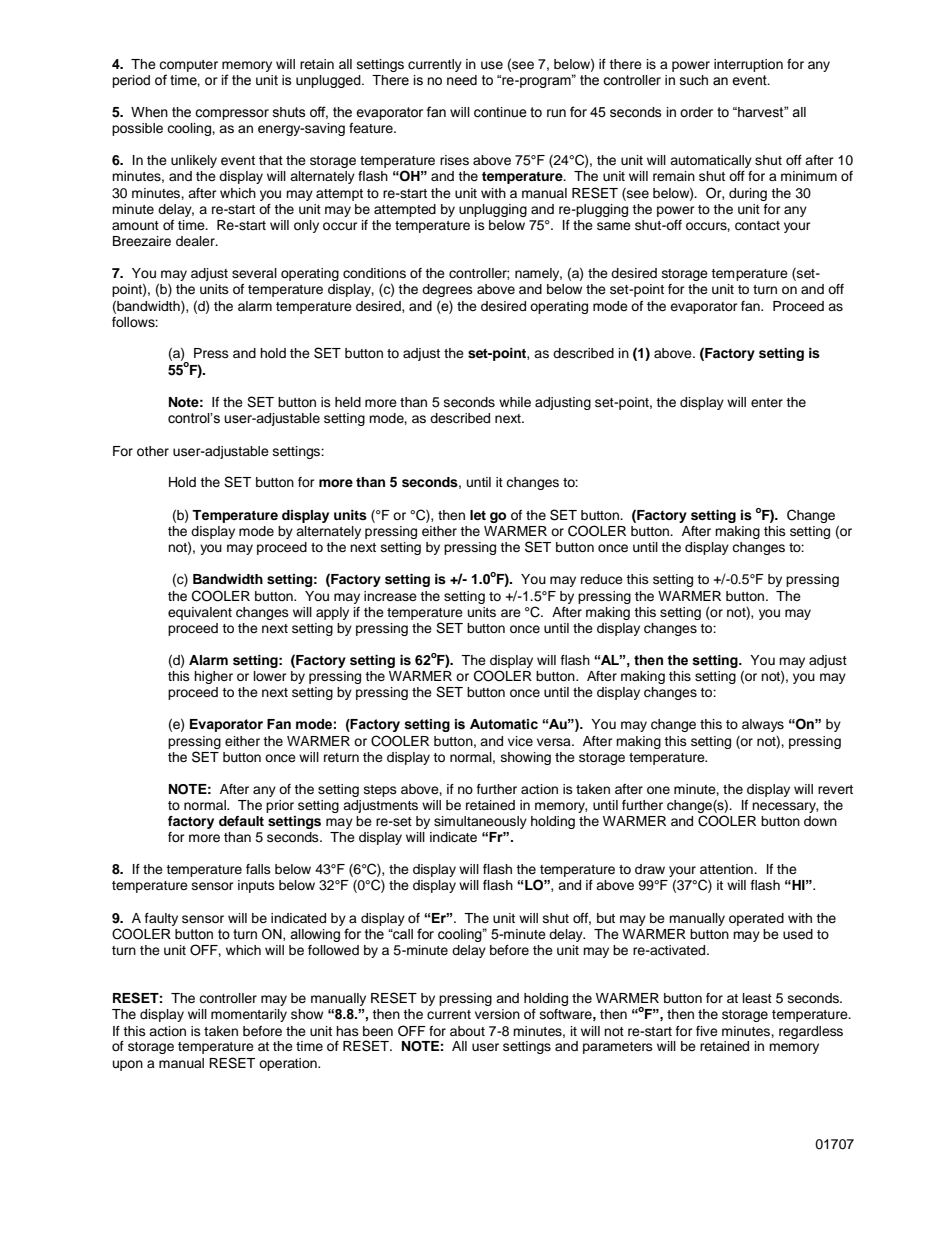  I want to click on vice, so click(520, 741).
